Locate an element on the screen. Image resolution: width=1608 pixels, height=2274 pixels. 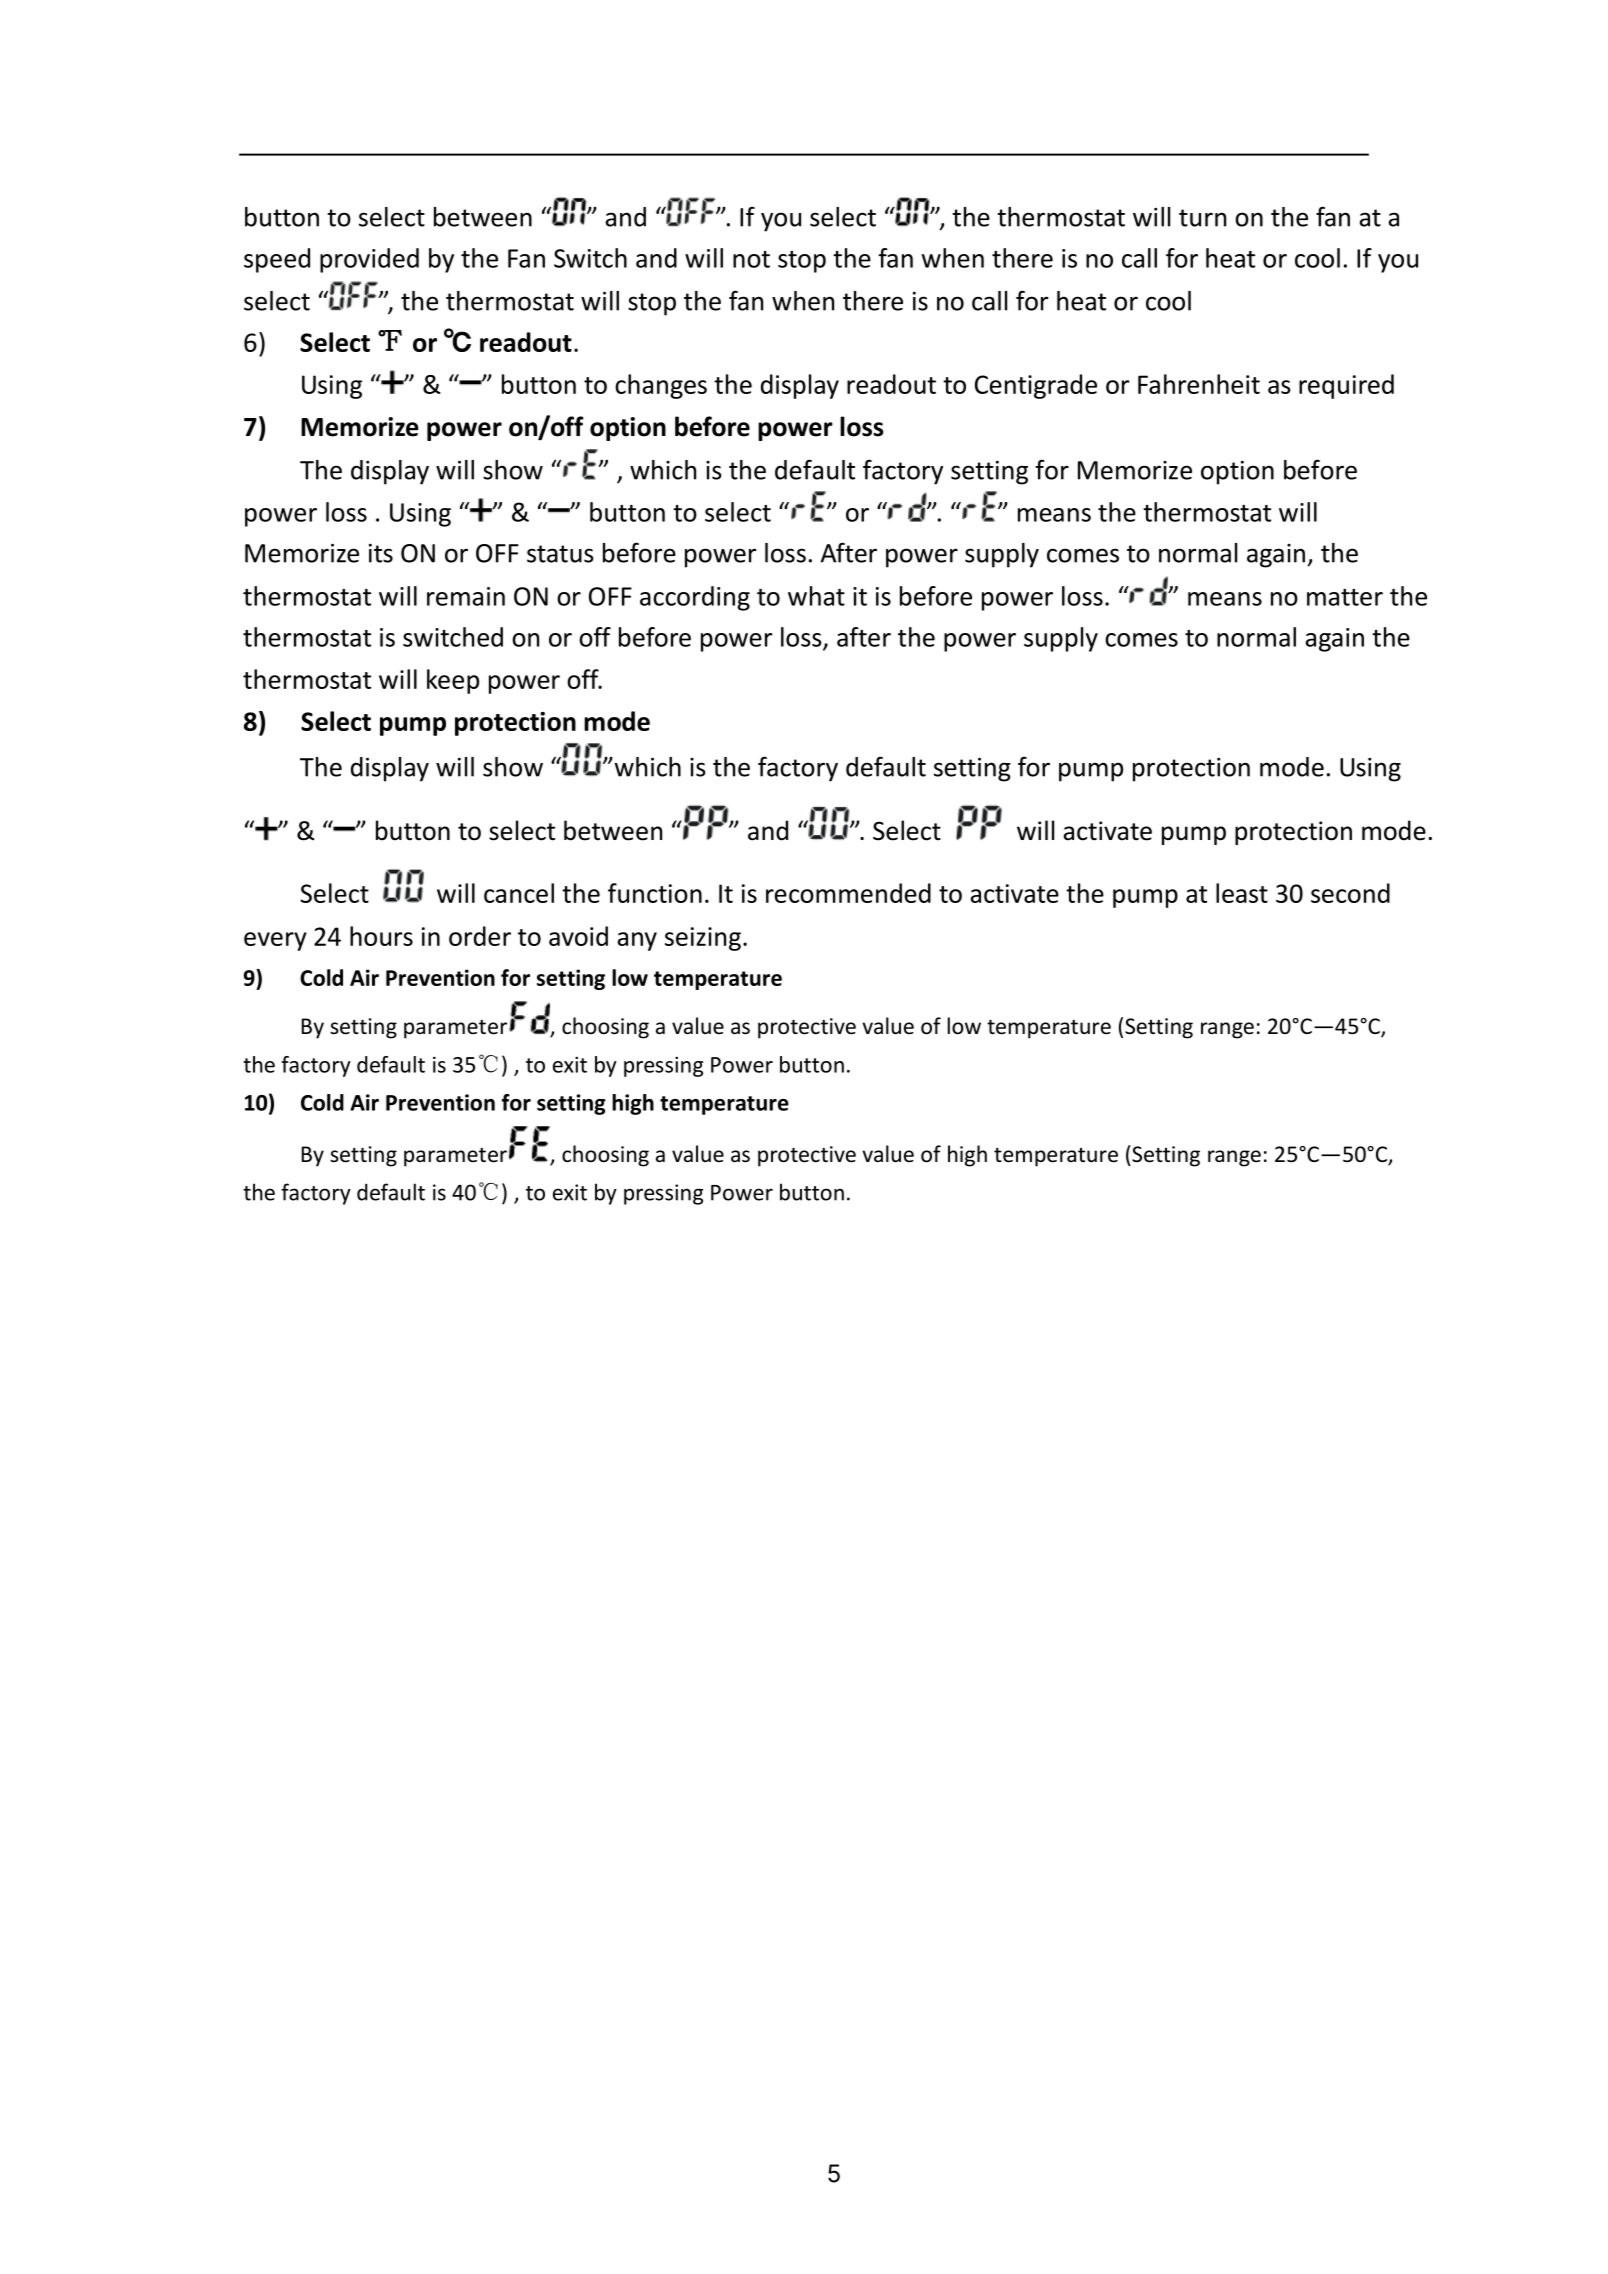
changes is located at coordinates (661, 386).
